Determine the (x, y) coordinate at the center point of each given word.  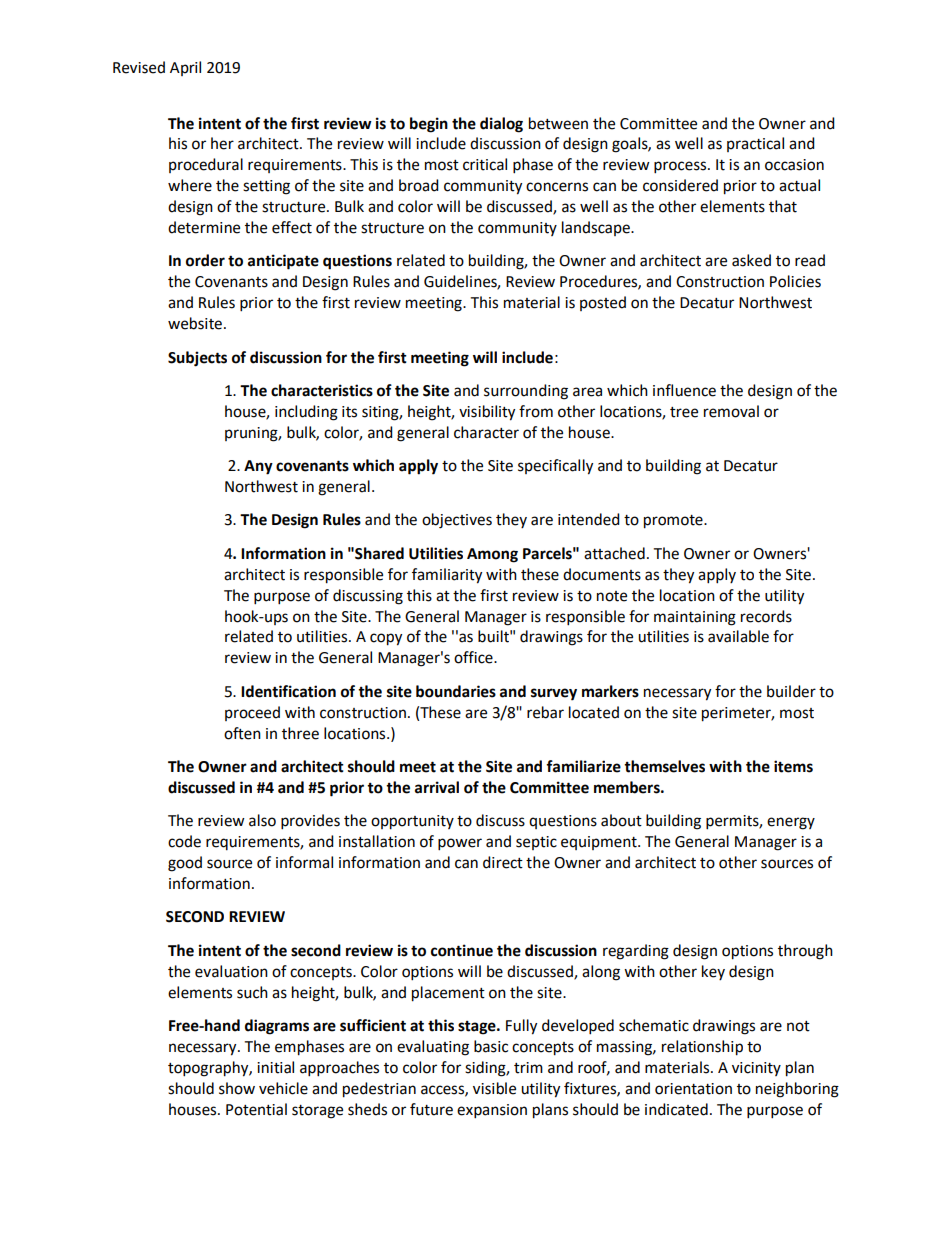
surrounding (526, 392)
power (460, 844)
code (184, 841)
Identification (288, 691)
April (185, 68)
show (237, 1088)
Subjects (197, 359)
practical (755, 144)
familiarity (447, 576)
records (766, 616)
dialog (501, 125)
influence (684, 390)
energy (791, 823)
